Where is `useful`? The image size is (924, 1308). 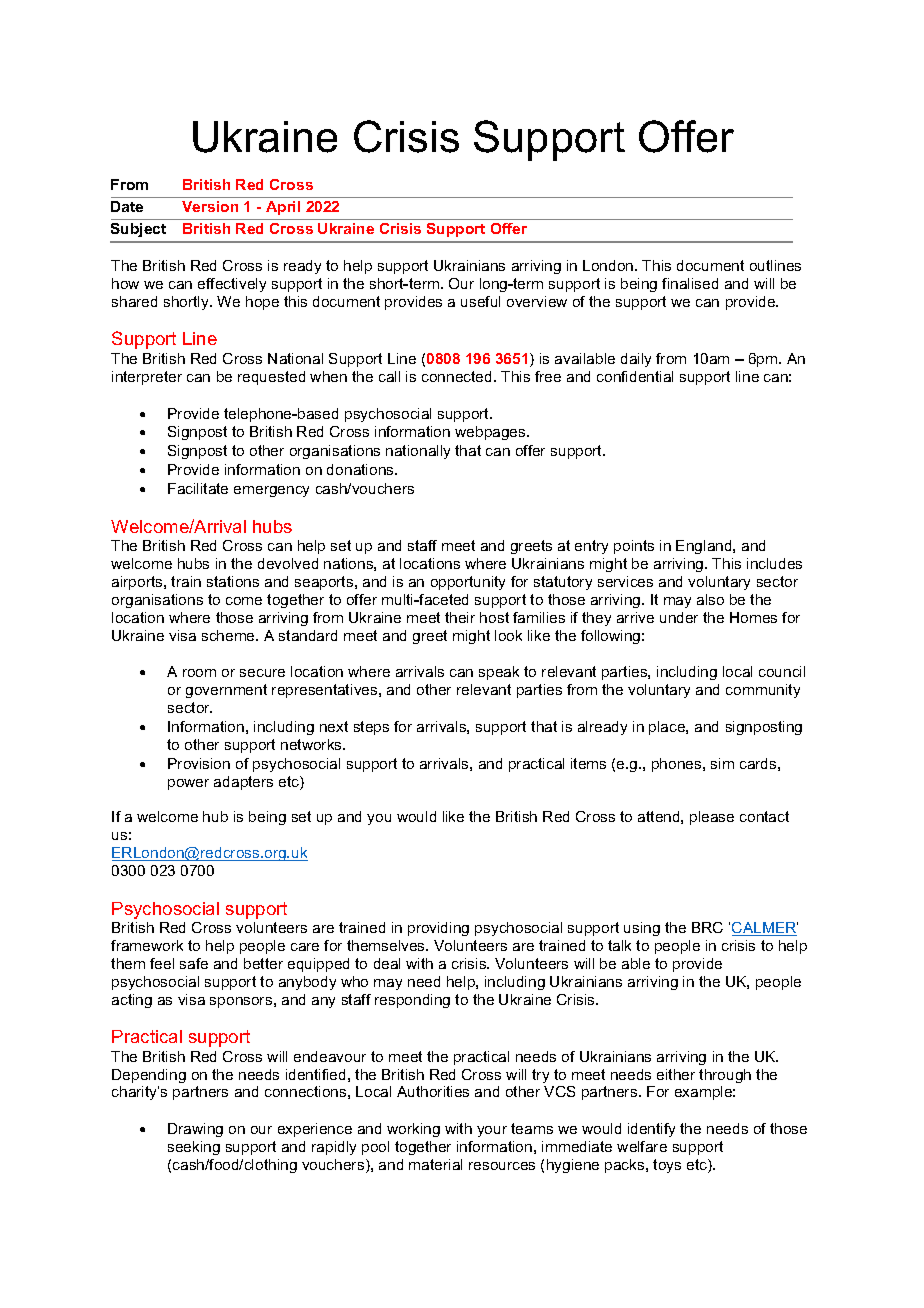
useful is located at coordinates (480, 301).
